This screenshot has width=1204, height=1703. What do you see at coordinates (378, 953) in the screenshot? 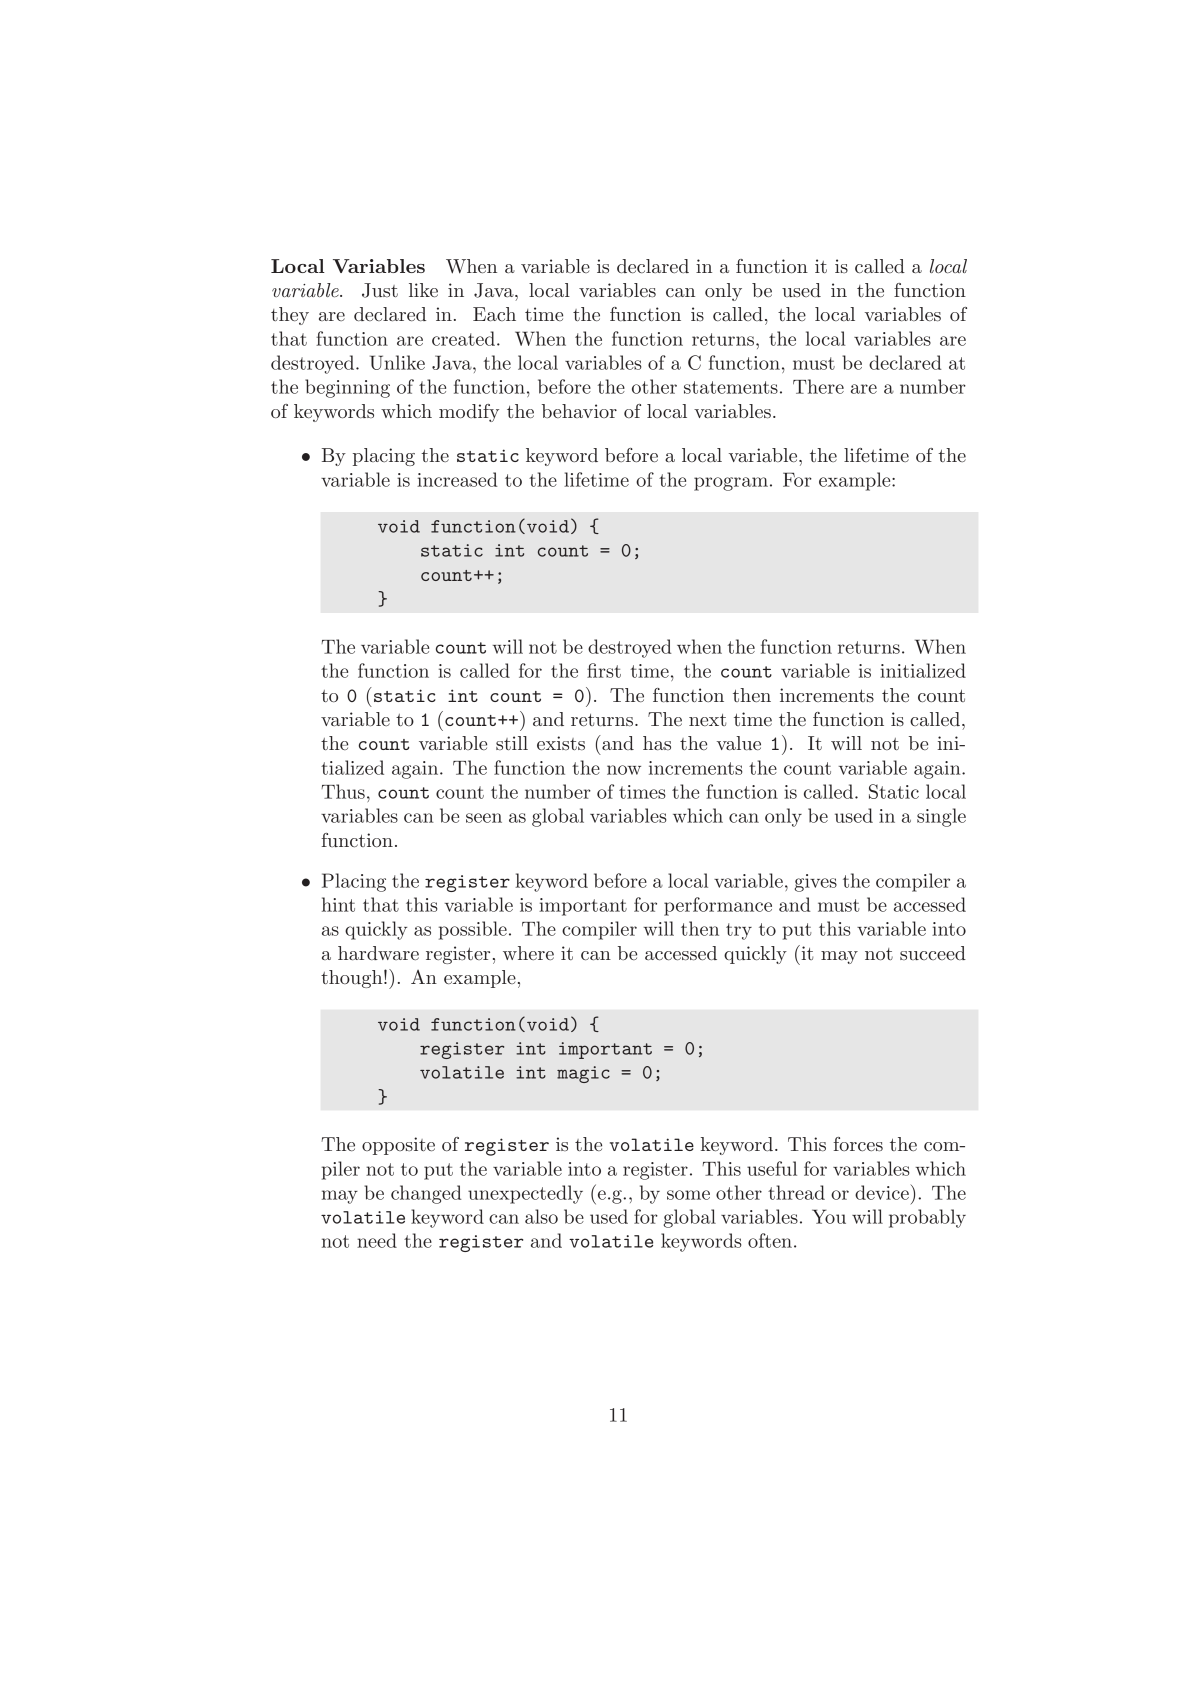
I see `hardware` at bounding box center [378, 953].
